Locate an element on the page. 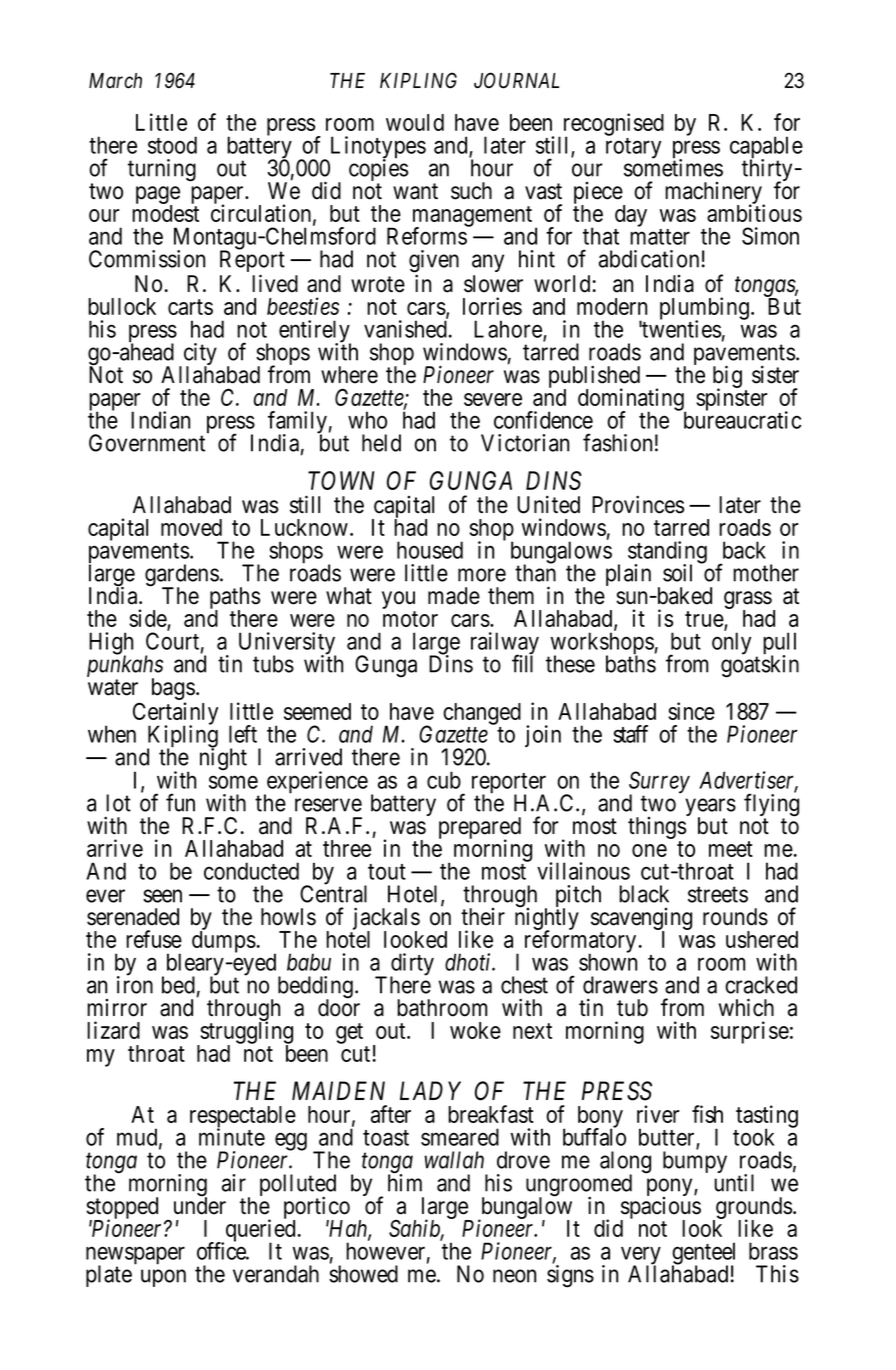 The width and height of the document is (896, 1370). changed is located at coordinates (482, 714).
